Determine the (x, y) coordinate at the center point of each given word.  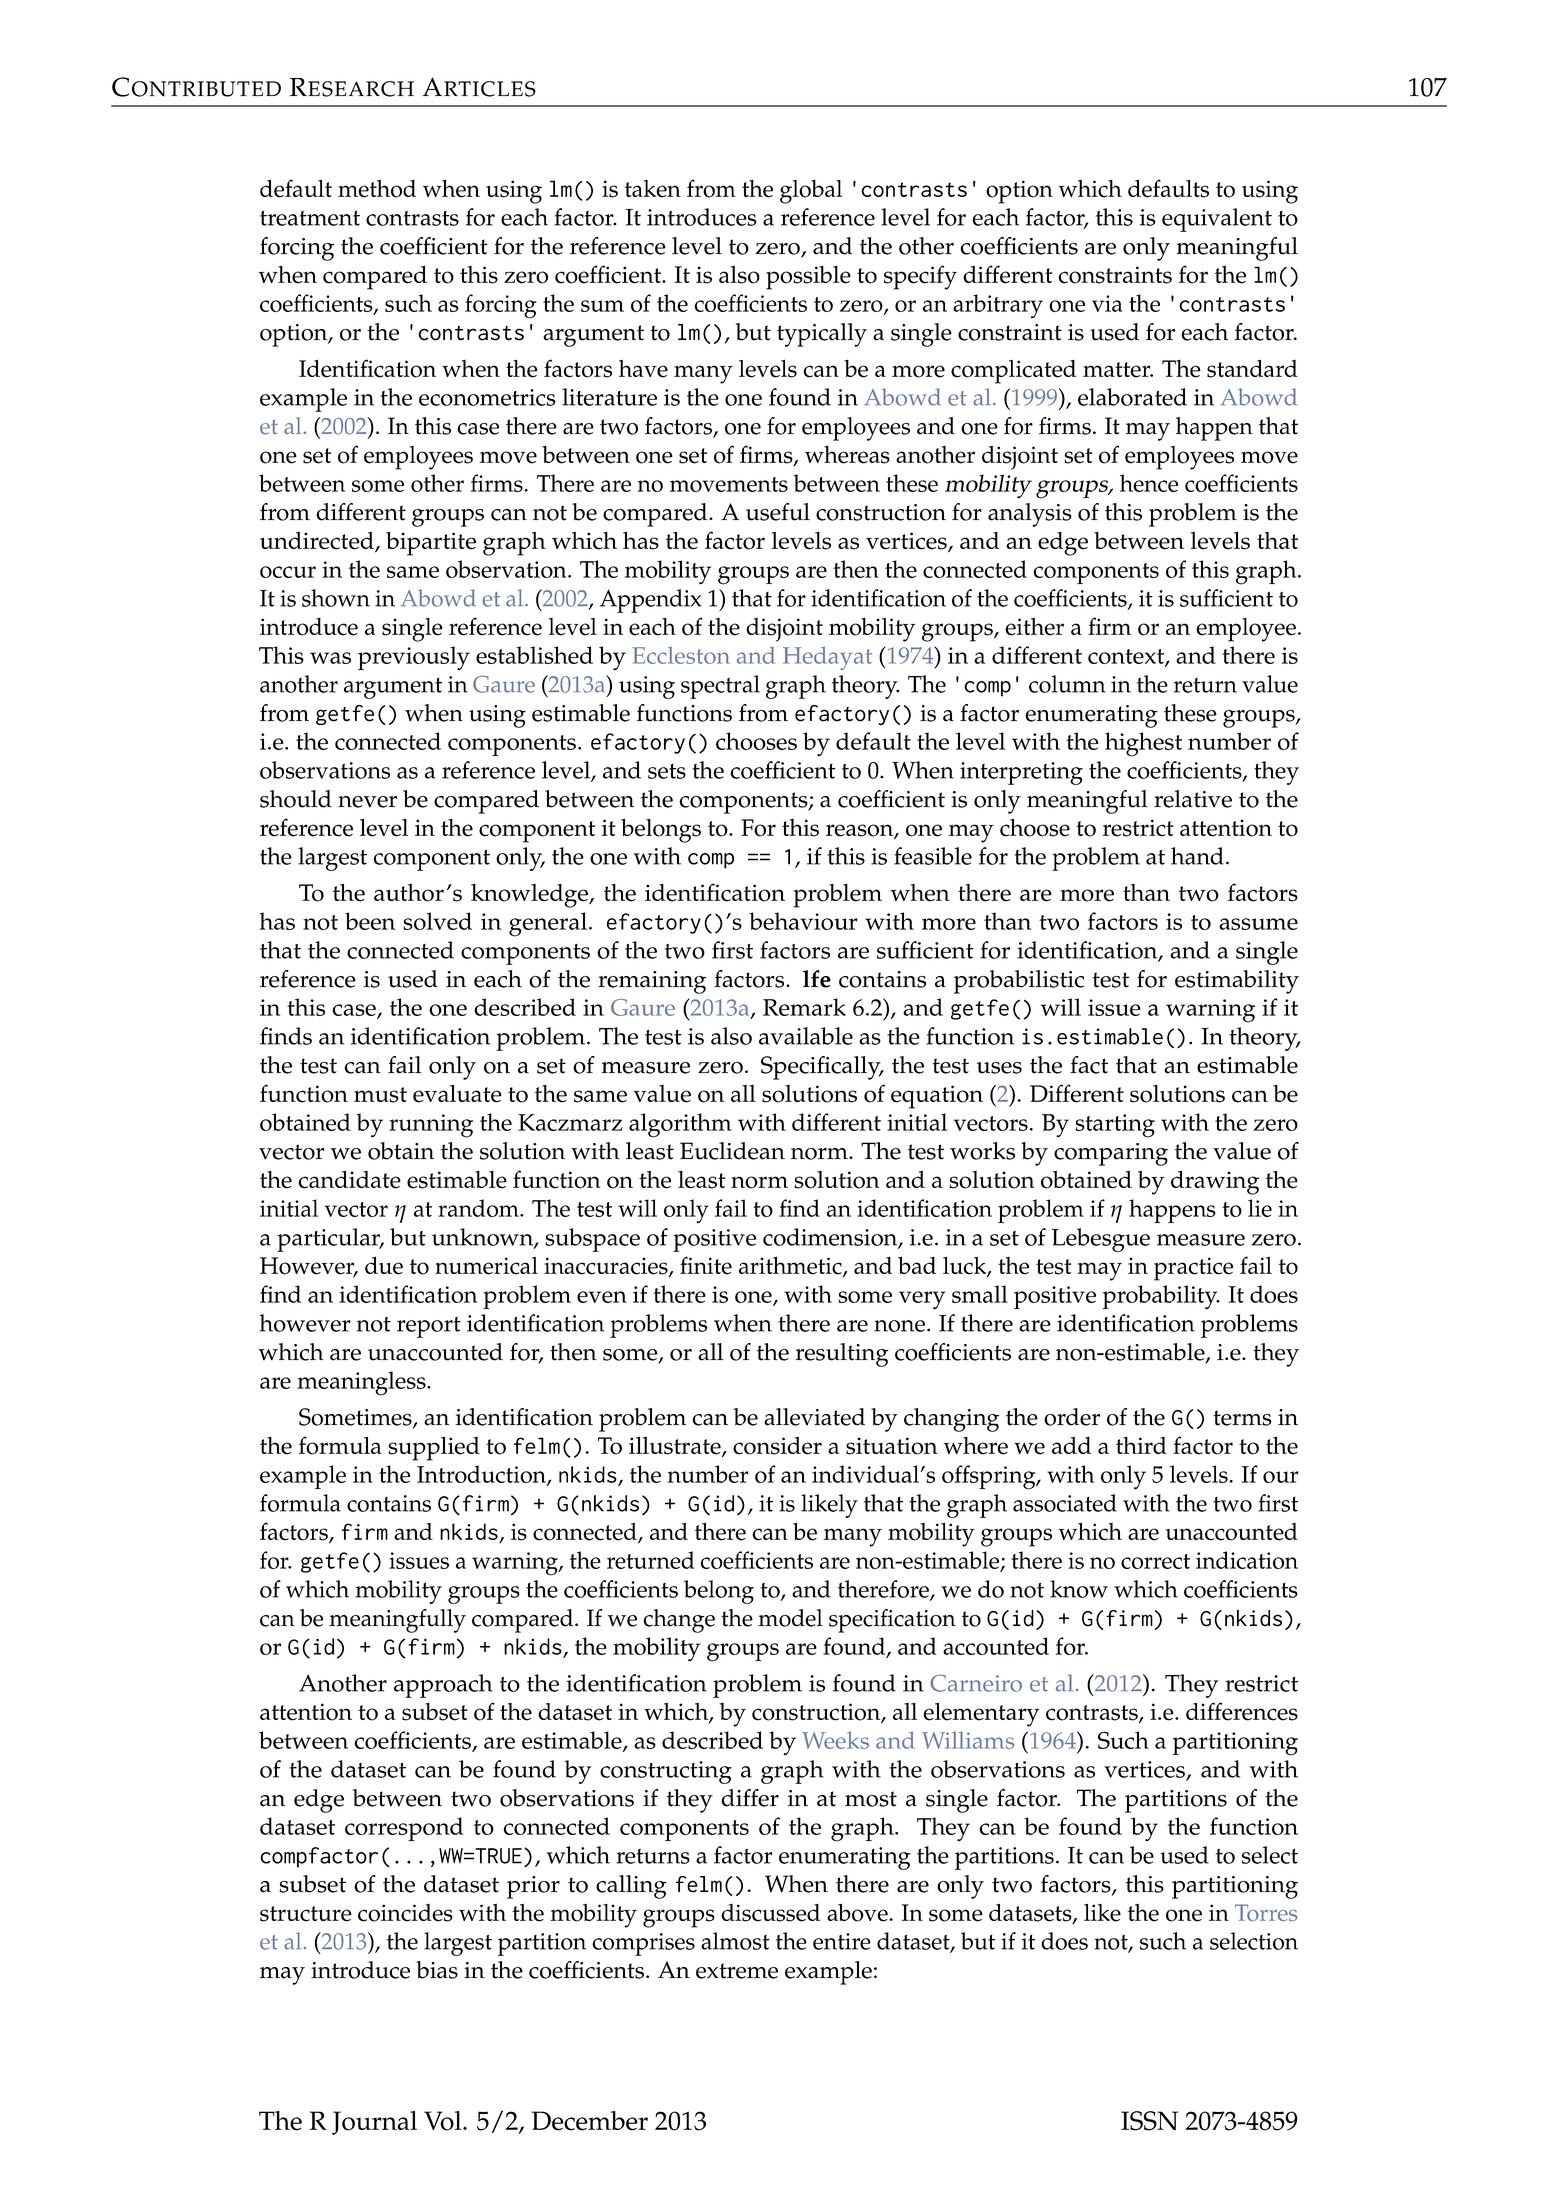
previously (414, 658)
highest (1143, 744)
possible (808, 278)
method (377, 189)
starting (1115, 1126)
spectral (720, 687)
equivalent (1217, 220)
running (431, 1126)
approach (443, 1686)
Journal (374, 2123)
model (790, 1618)
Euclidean (732, 1151)
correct (1155, 1561)
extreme (737, 1971)
